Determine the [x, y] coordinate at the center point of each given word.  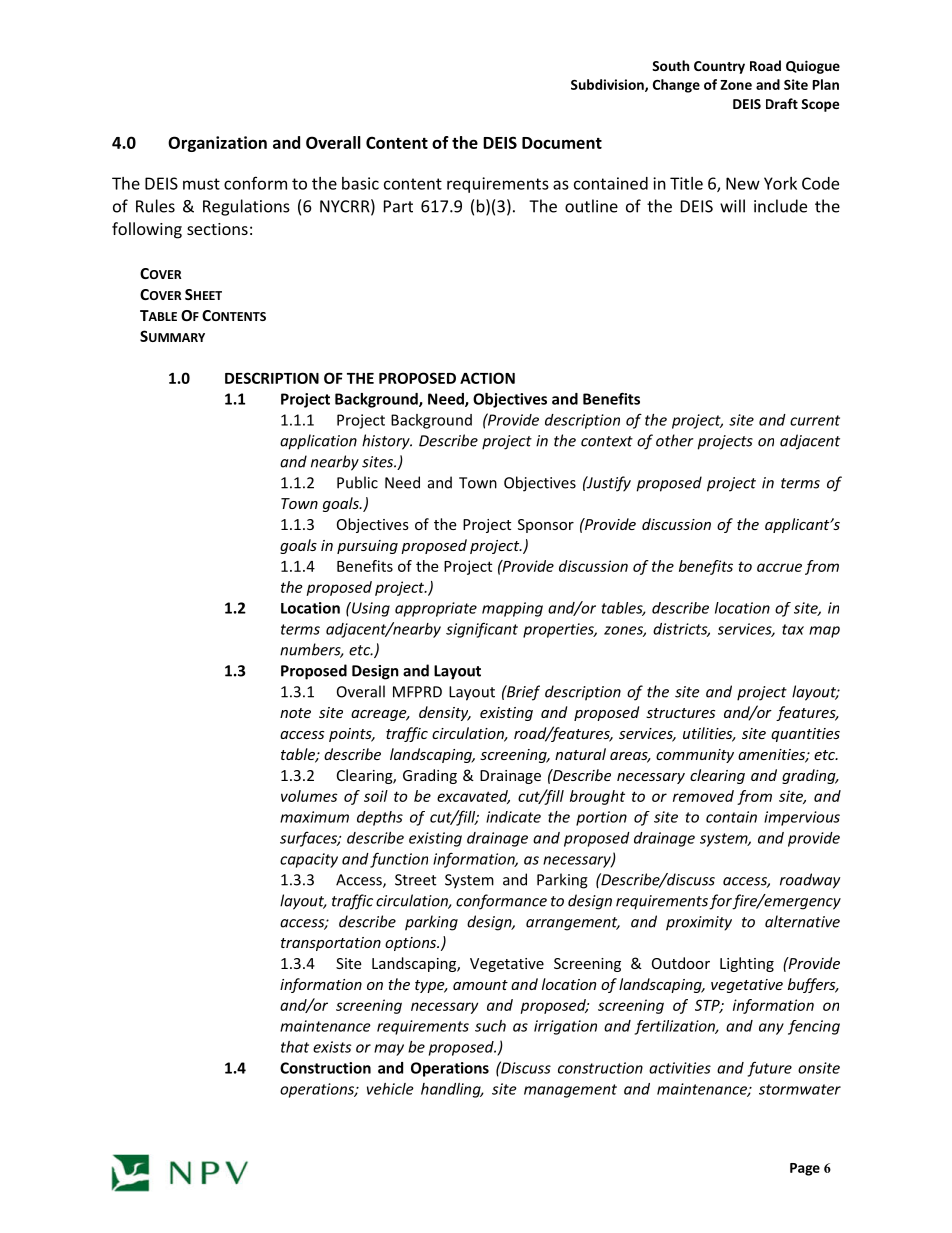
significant [482, 630]
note [295, 713]
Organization [217, 144]
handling [452, 1090]
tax [793, 629]
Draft [782, 103]
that [295, 1047]
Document [562, 143]
